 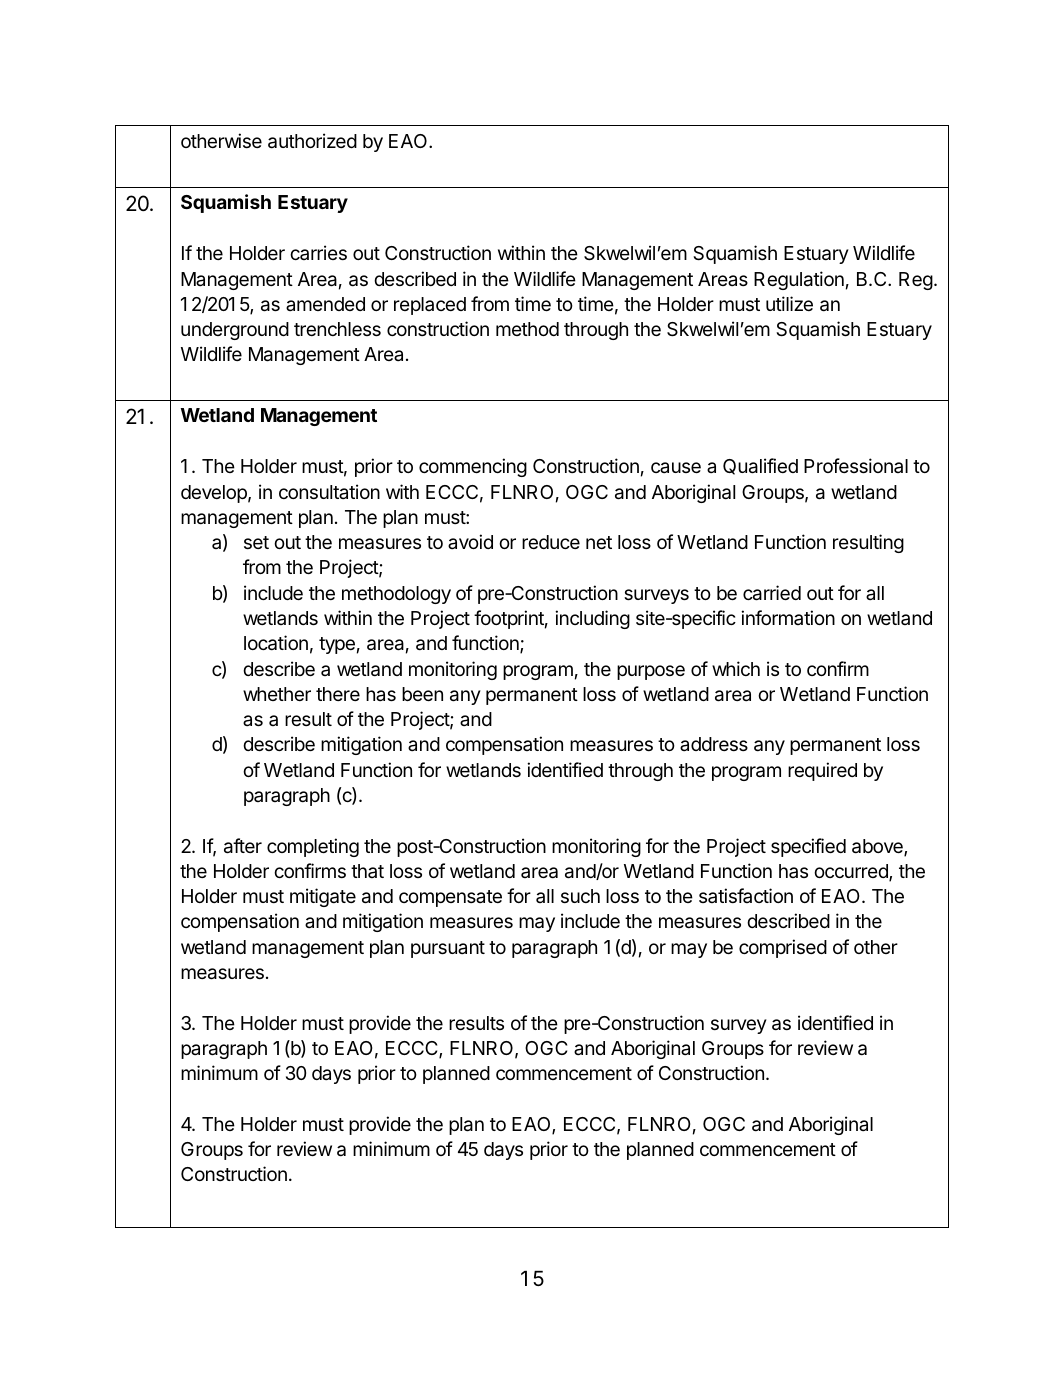 I want to click on address, so click(x=714, y=744).
